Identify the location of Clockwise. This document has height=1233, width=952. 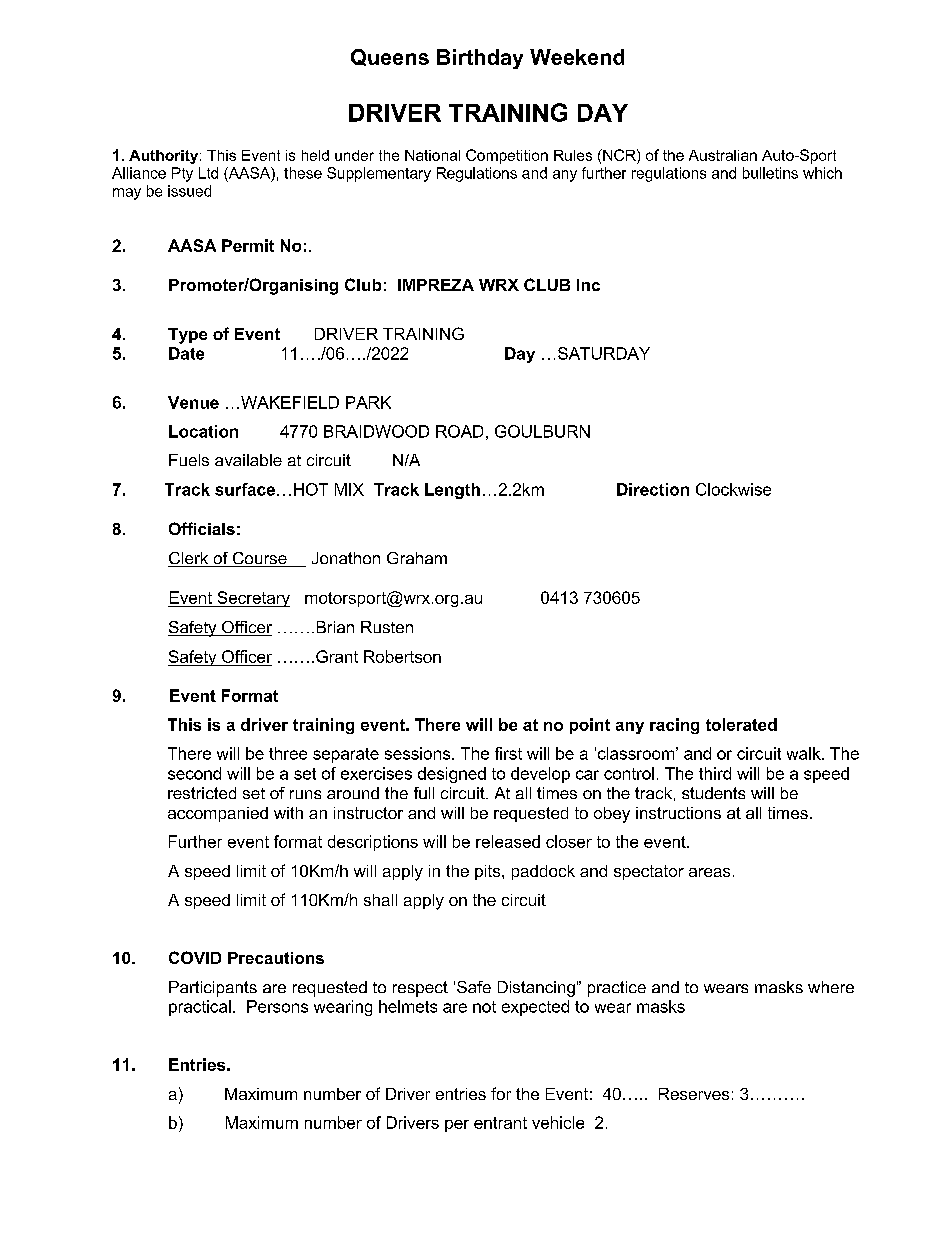
(733, 489).
